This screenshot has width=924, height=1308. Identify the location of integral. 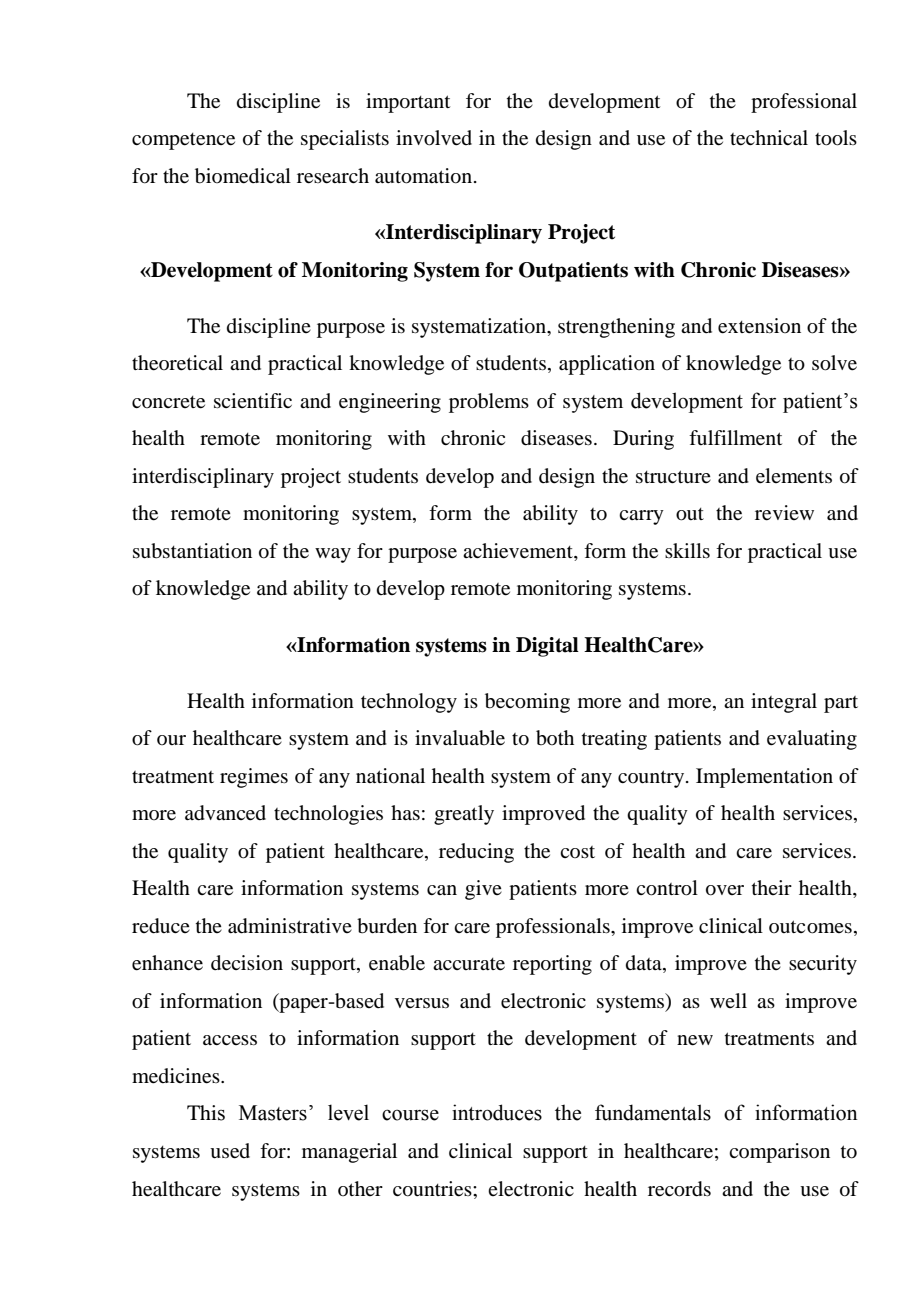
(784, 703).
